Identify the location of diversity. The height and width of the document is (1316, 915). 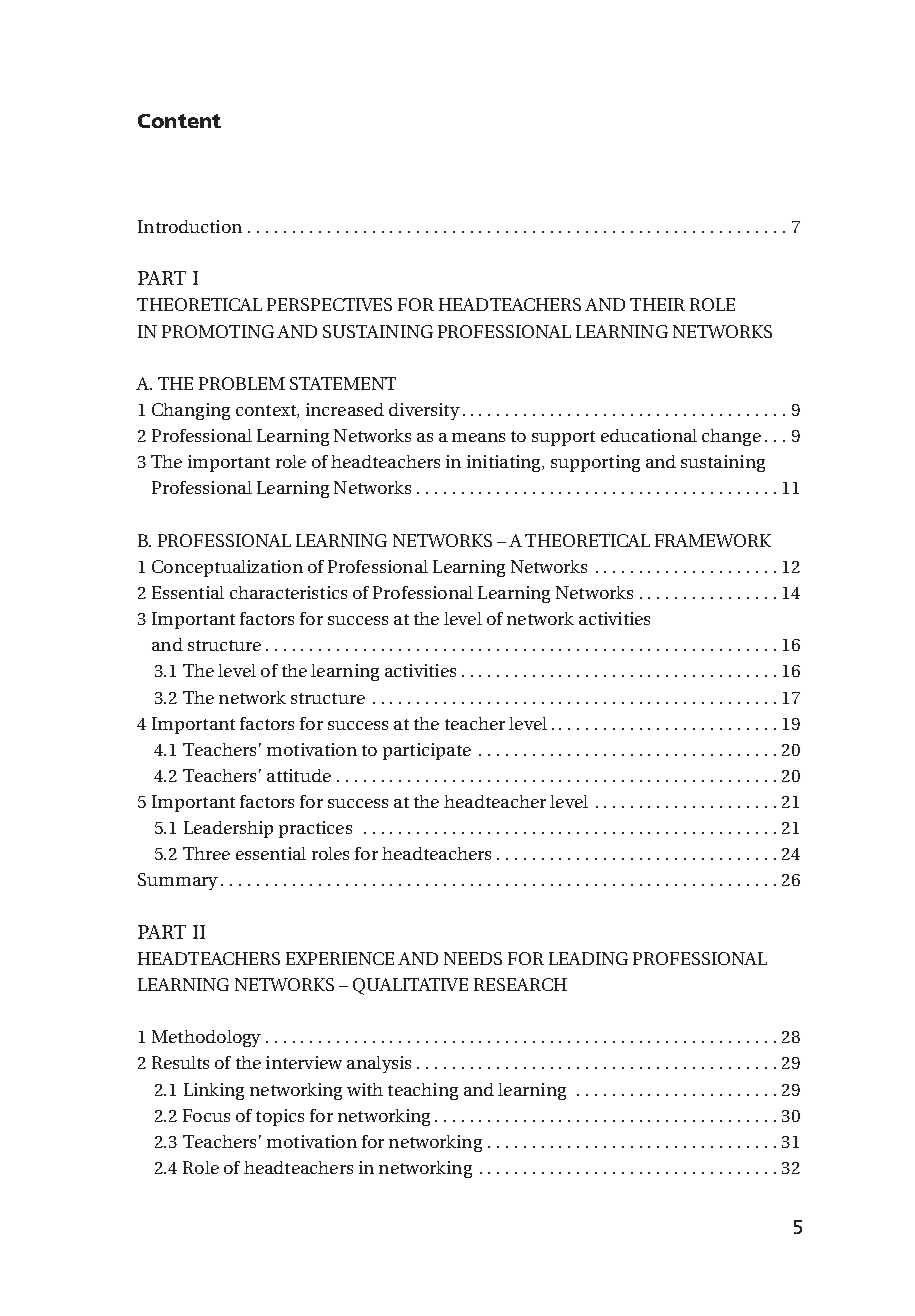
(424, 411).
